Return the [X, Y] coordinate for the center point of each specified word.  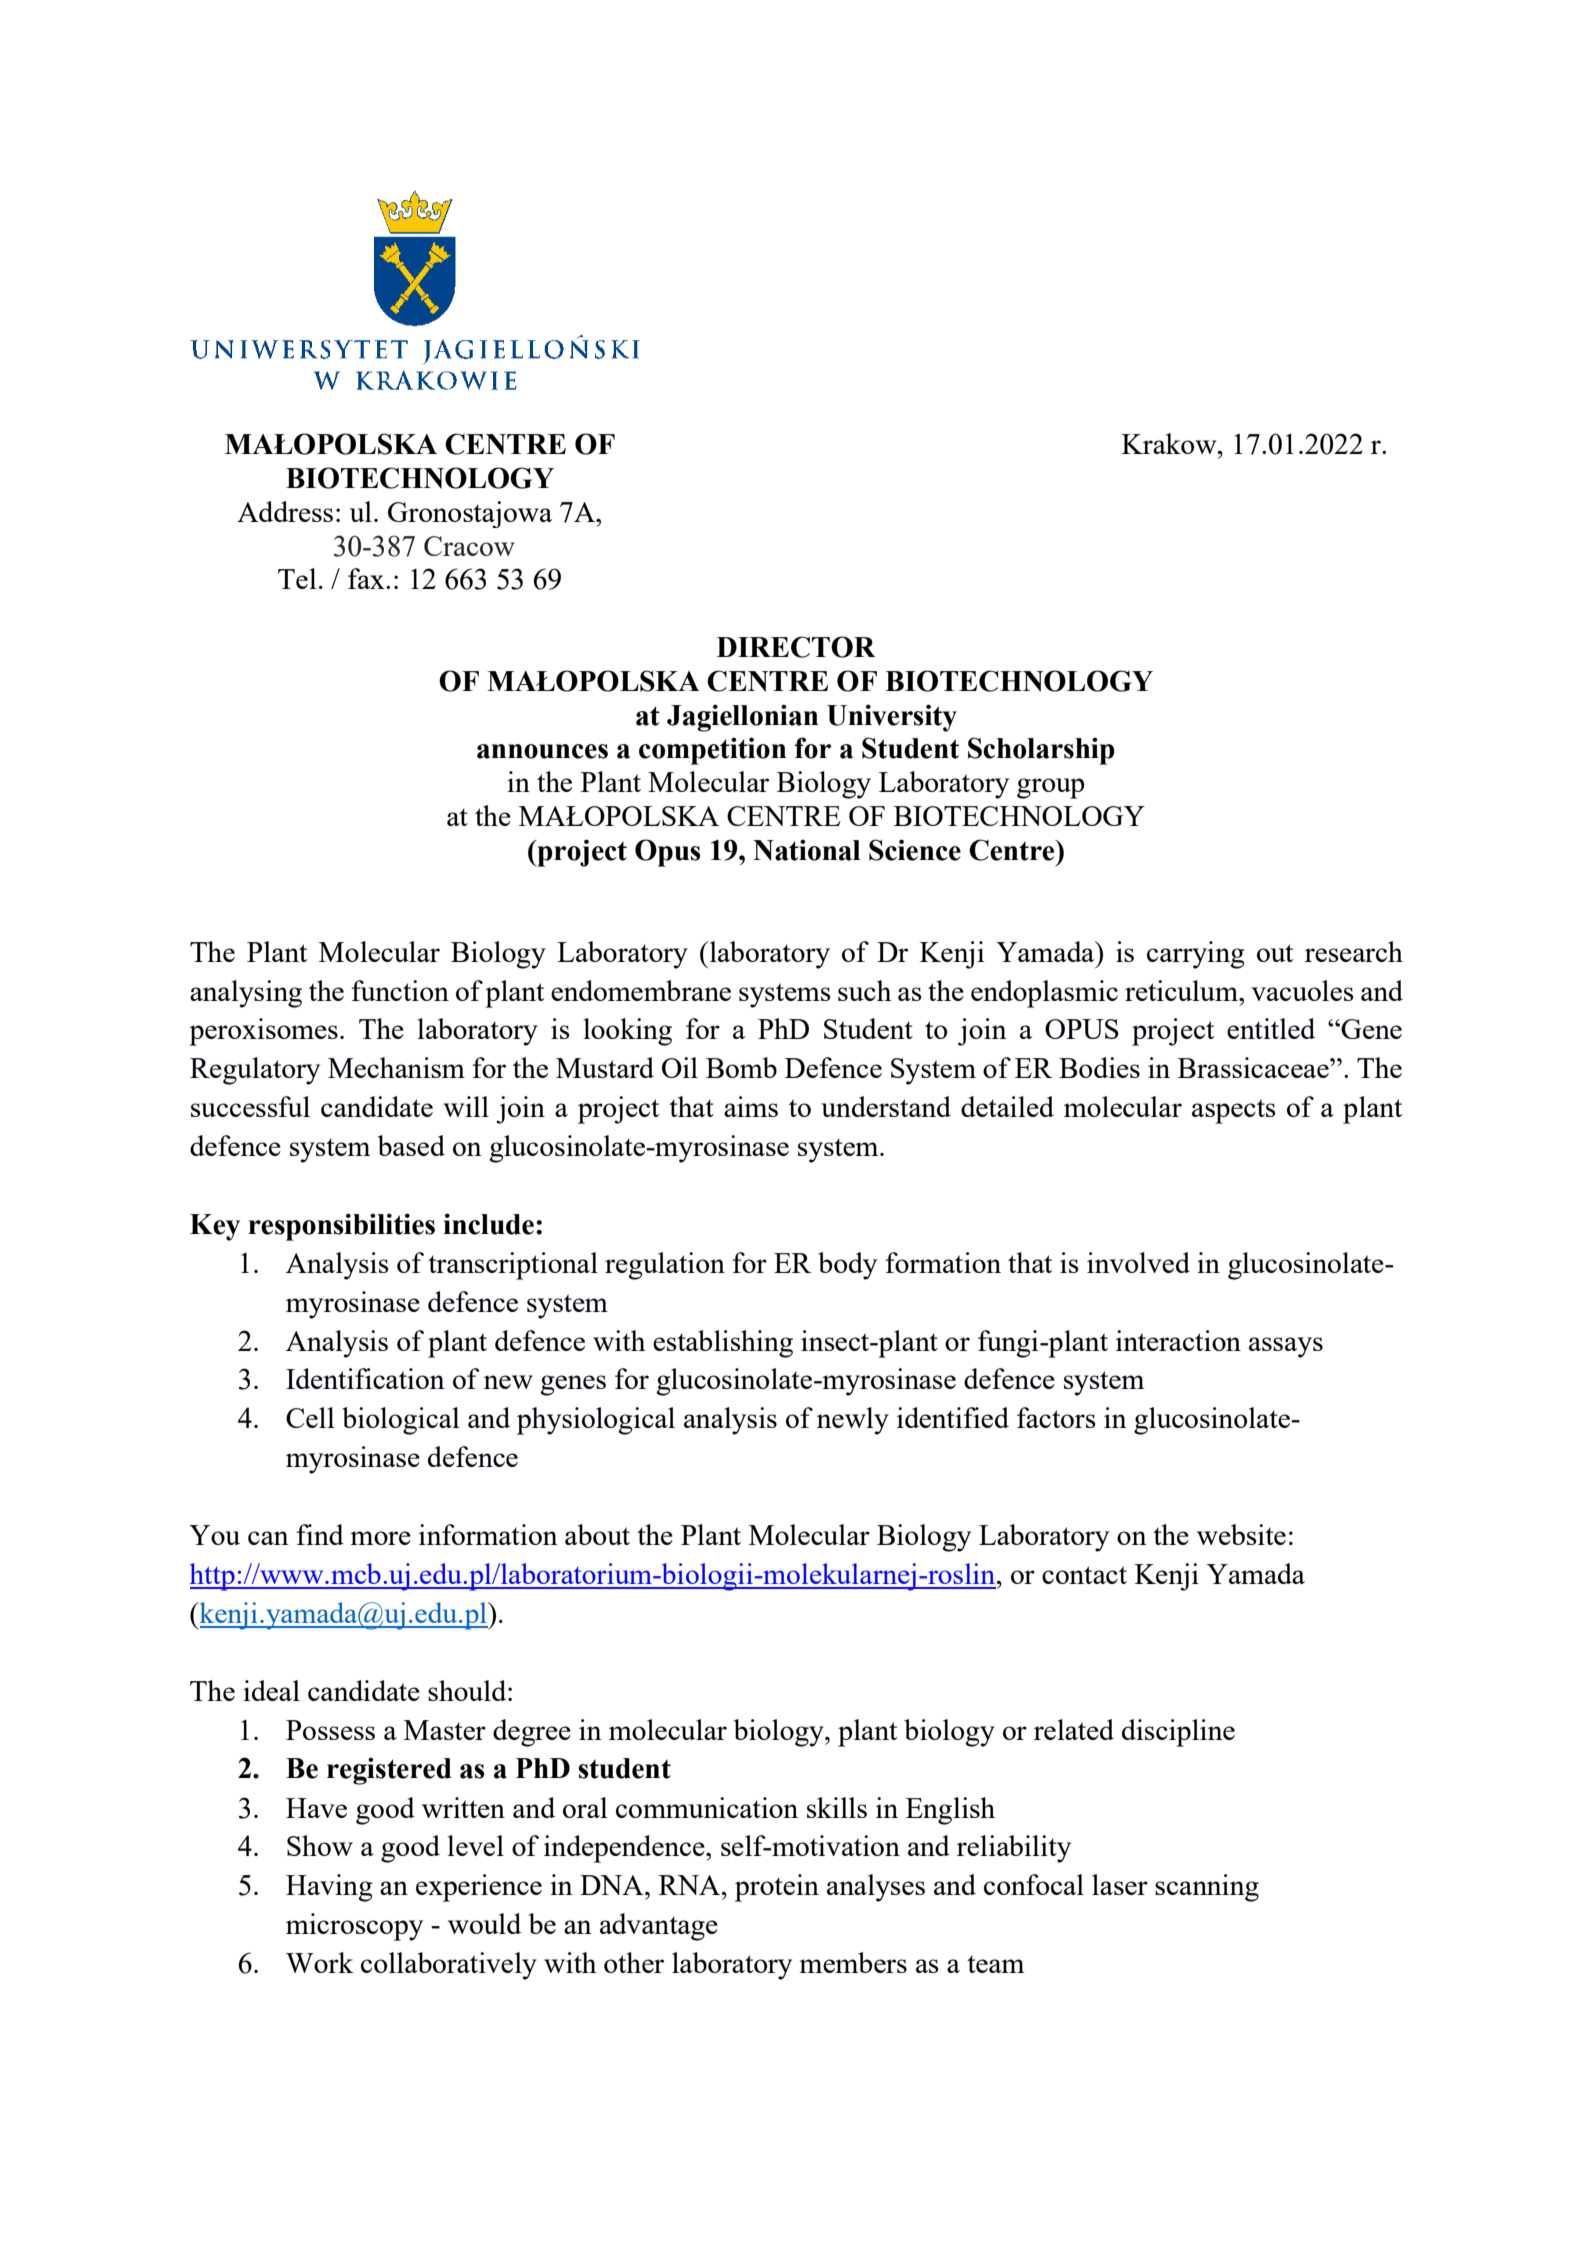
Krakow [1170, 443]
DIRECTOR [796, 647]
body [847, 1266]
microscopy [354, 1927]
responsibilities [342, 1227]
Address [285, 511]
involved [1138, 1262]
